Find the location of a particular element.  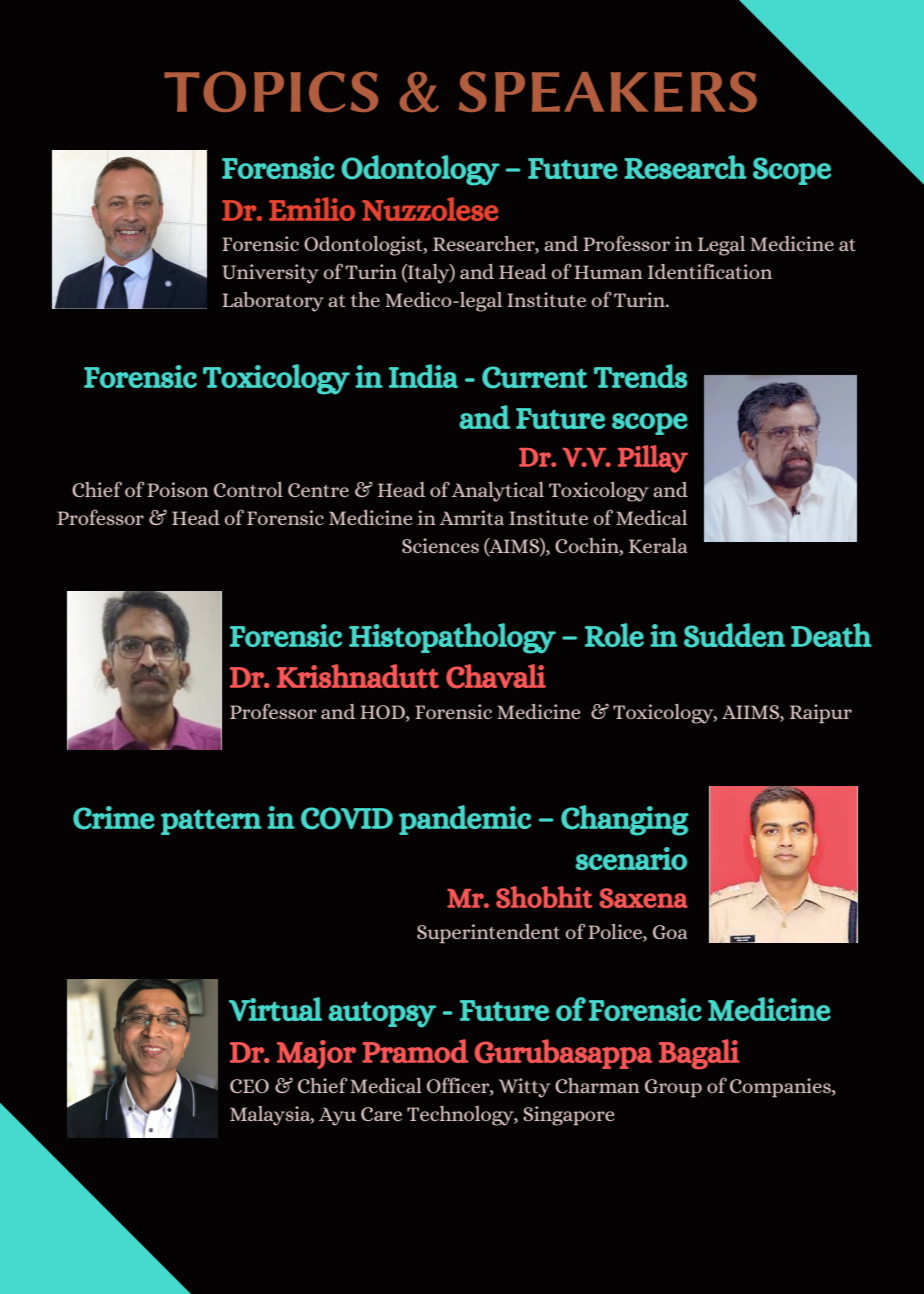

SPEAKERS is located at coordinates (608, 91).
